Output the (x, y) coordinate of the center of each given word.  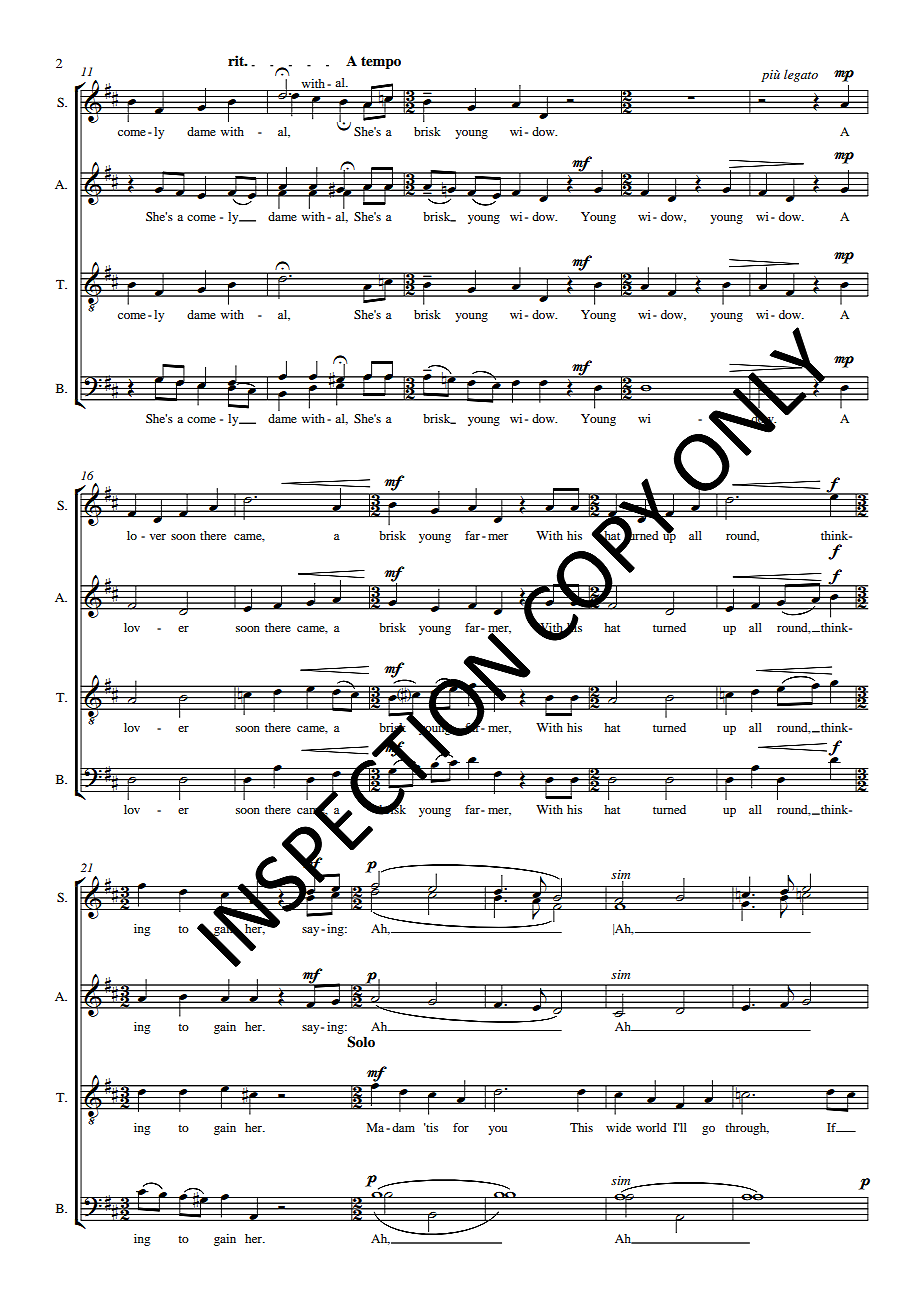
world (651, 1127)
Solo (361, 1042)
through (747, 1129)
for (461, 1127)
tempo (381, 62)
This (581, 1127)
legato (801, 75)
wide (618, 1127)
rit (237, 60)
